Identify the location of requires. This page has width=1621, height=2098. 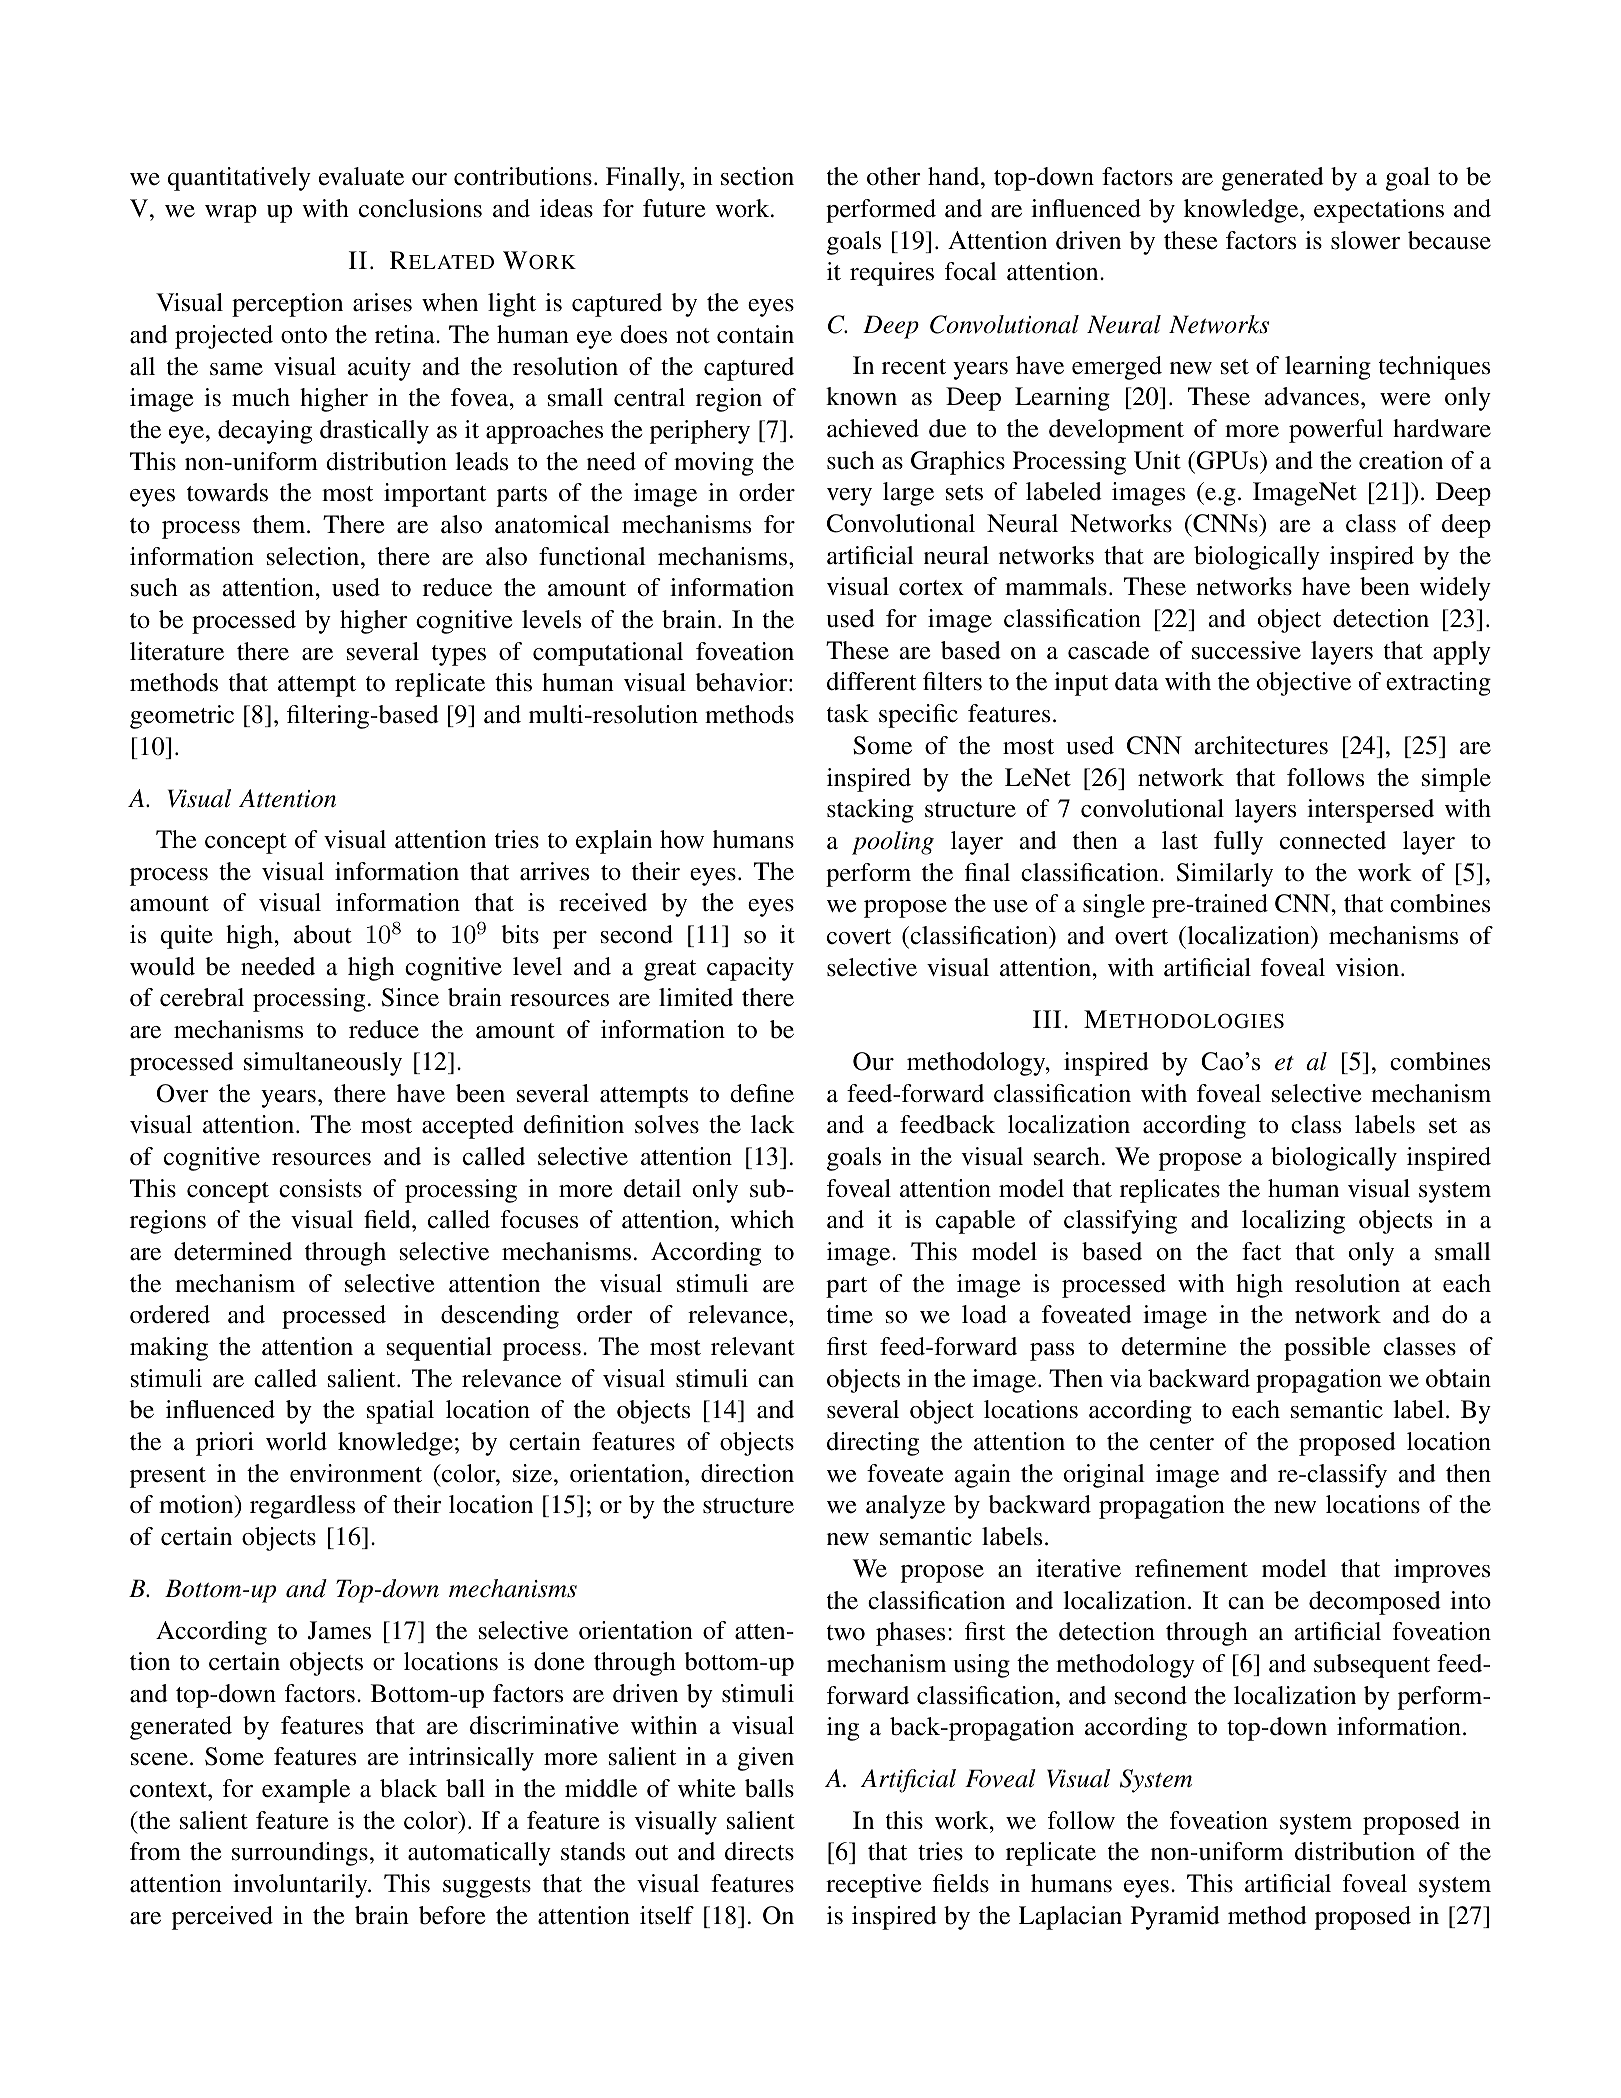
(892, 274).
